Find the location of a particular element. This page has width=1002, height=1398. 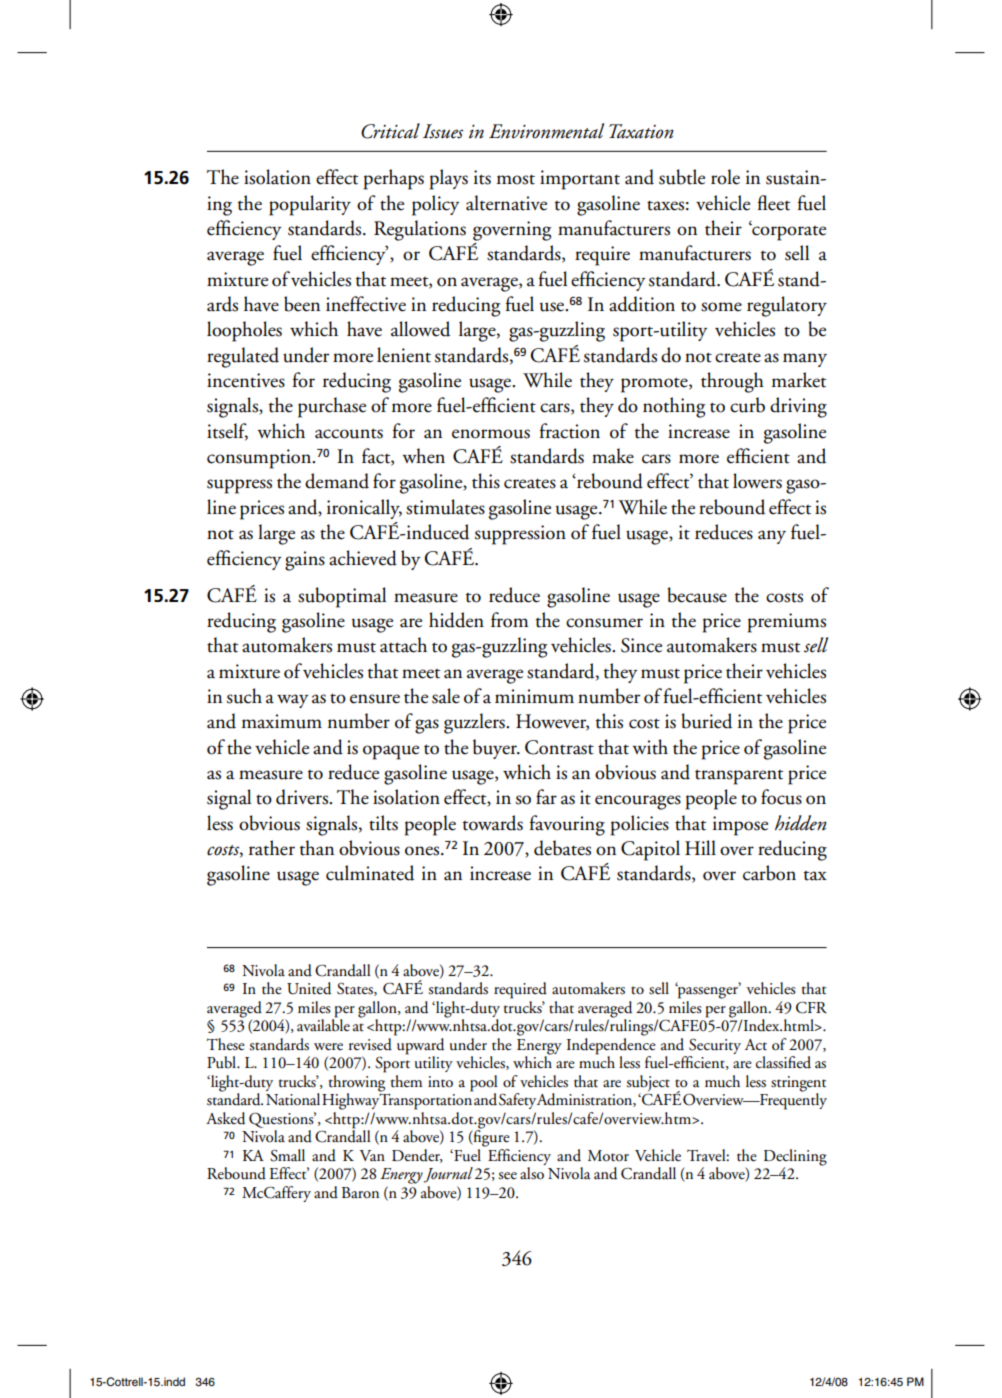

Small is located at coordinates (287, 1155).
